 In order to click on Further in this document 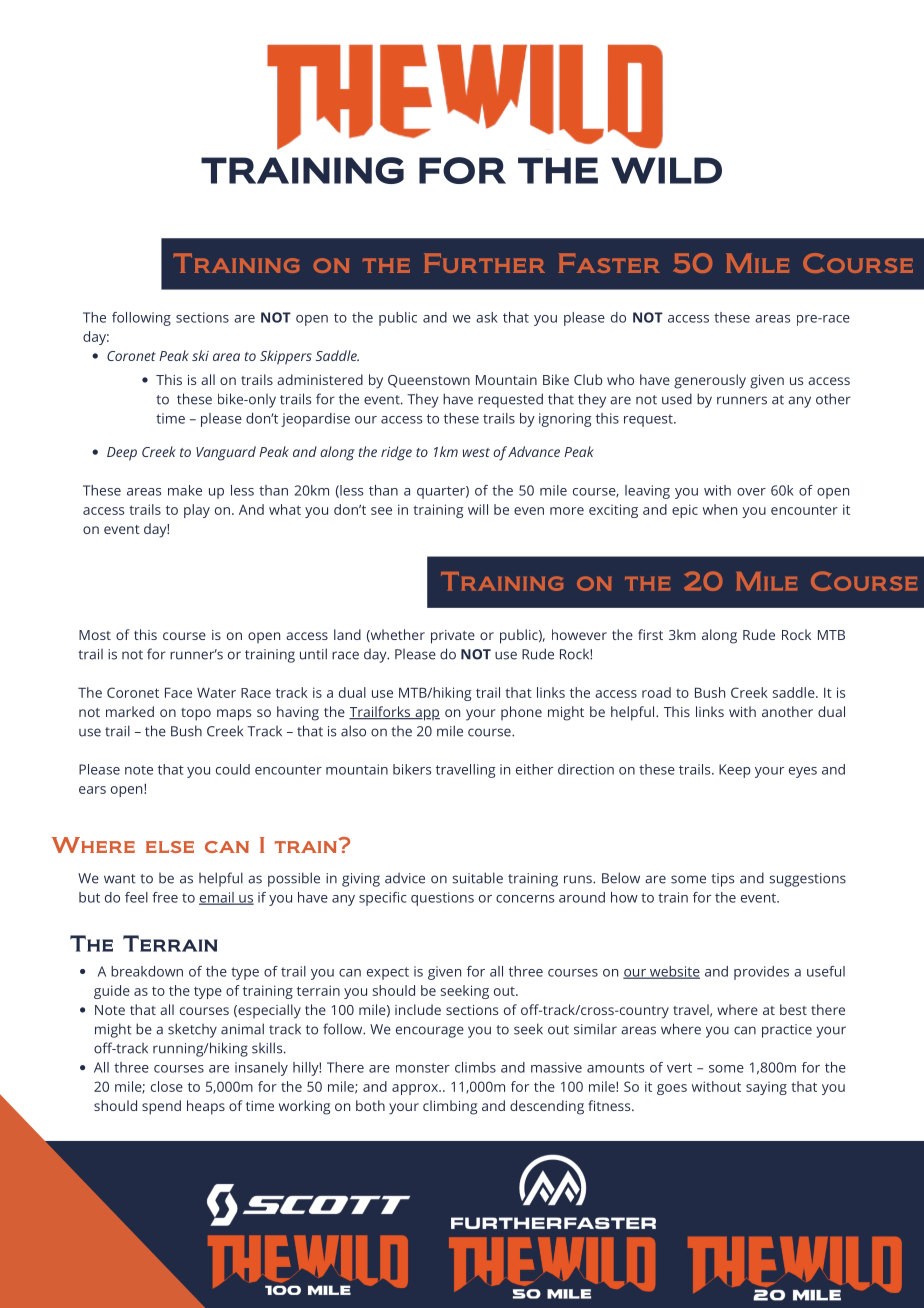, I will do `click(484, 263)`.
